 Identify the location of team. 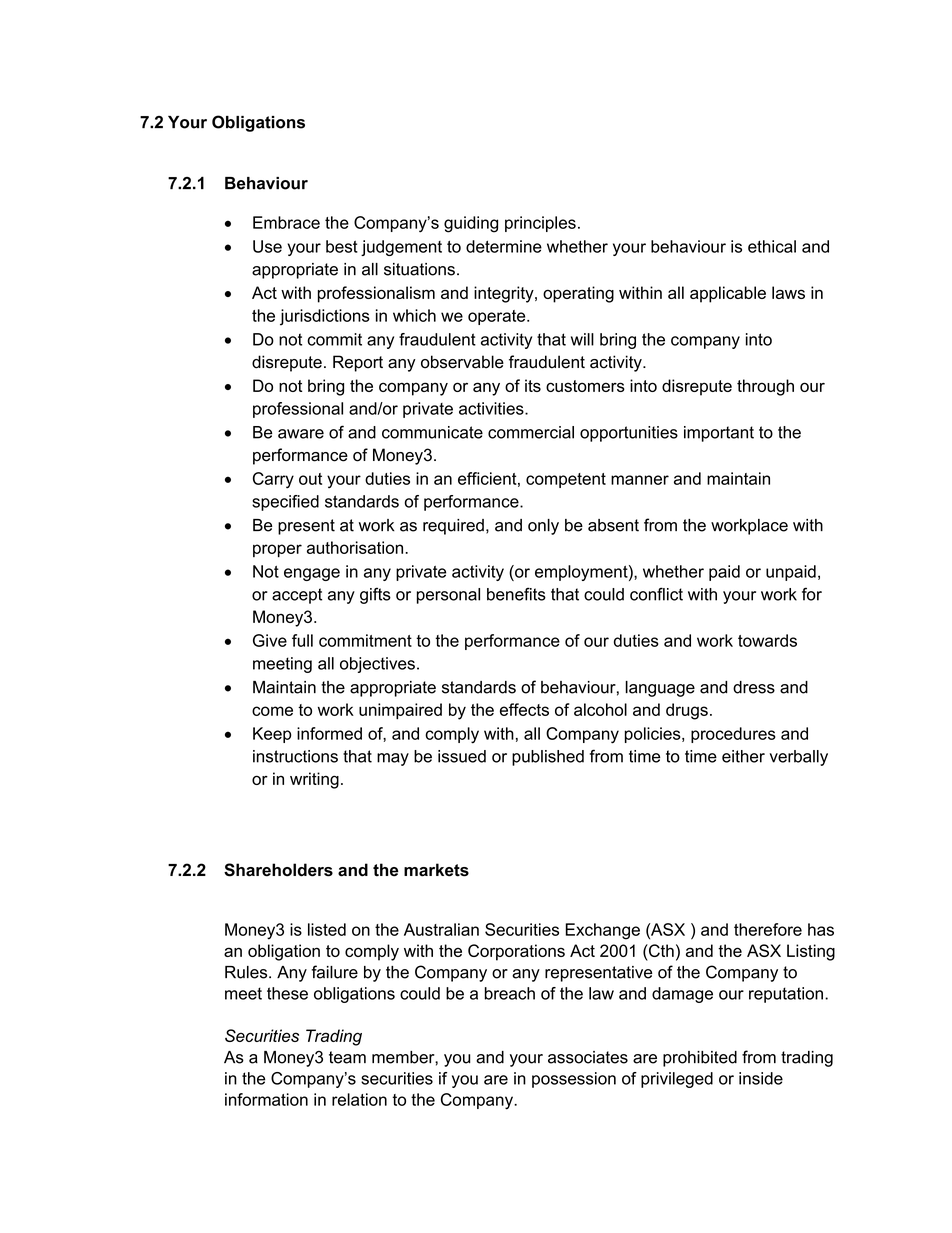
(347, 1057).
